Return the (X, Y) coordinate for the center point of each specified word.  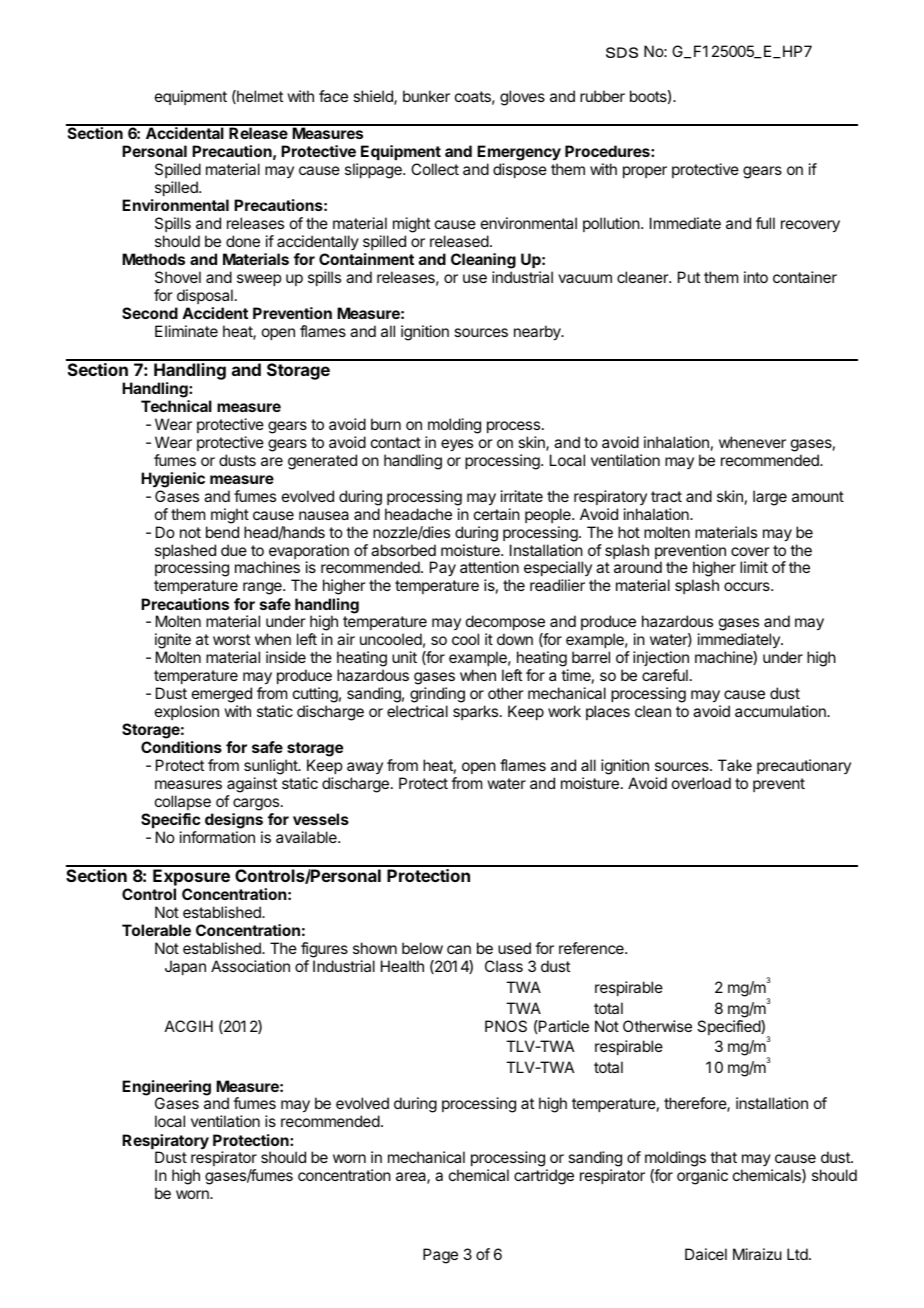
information (217, 837)
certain (497, 514)
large (770, 498)
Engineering (166, 1089)
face (333, 96)
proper (645, 172)
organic (702, 1177)
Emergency (519, 154)
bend (222, 532)
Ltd (797, 1254)
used (514, 948)
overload (701, 783)
